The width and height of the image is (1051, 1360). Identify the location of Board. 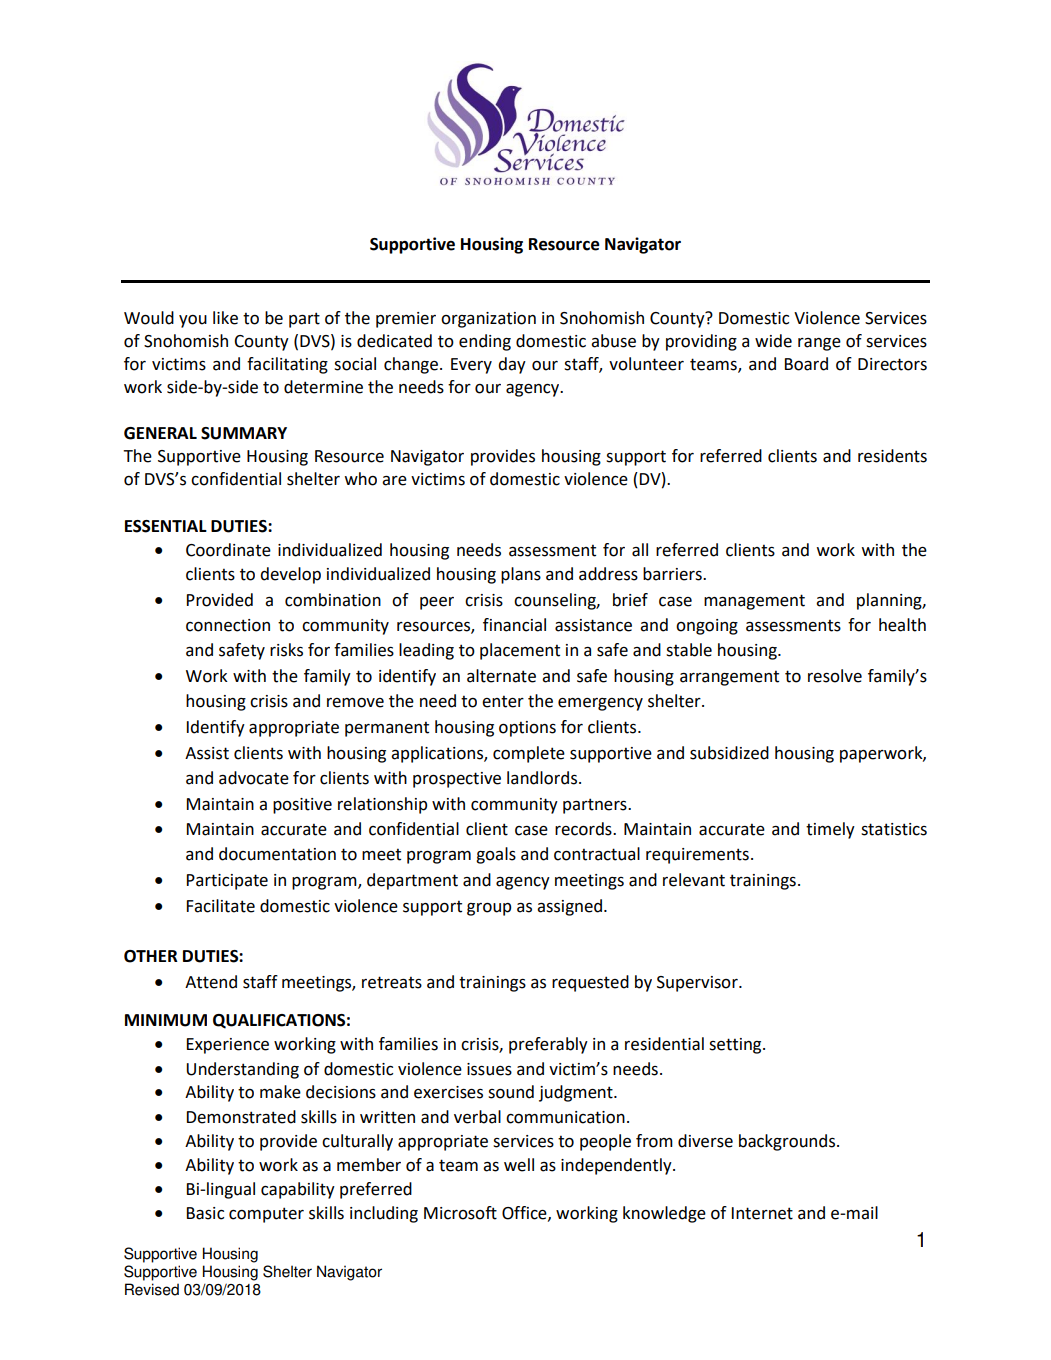
(806, 364).
